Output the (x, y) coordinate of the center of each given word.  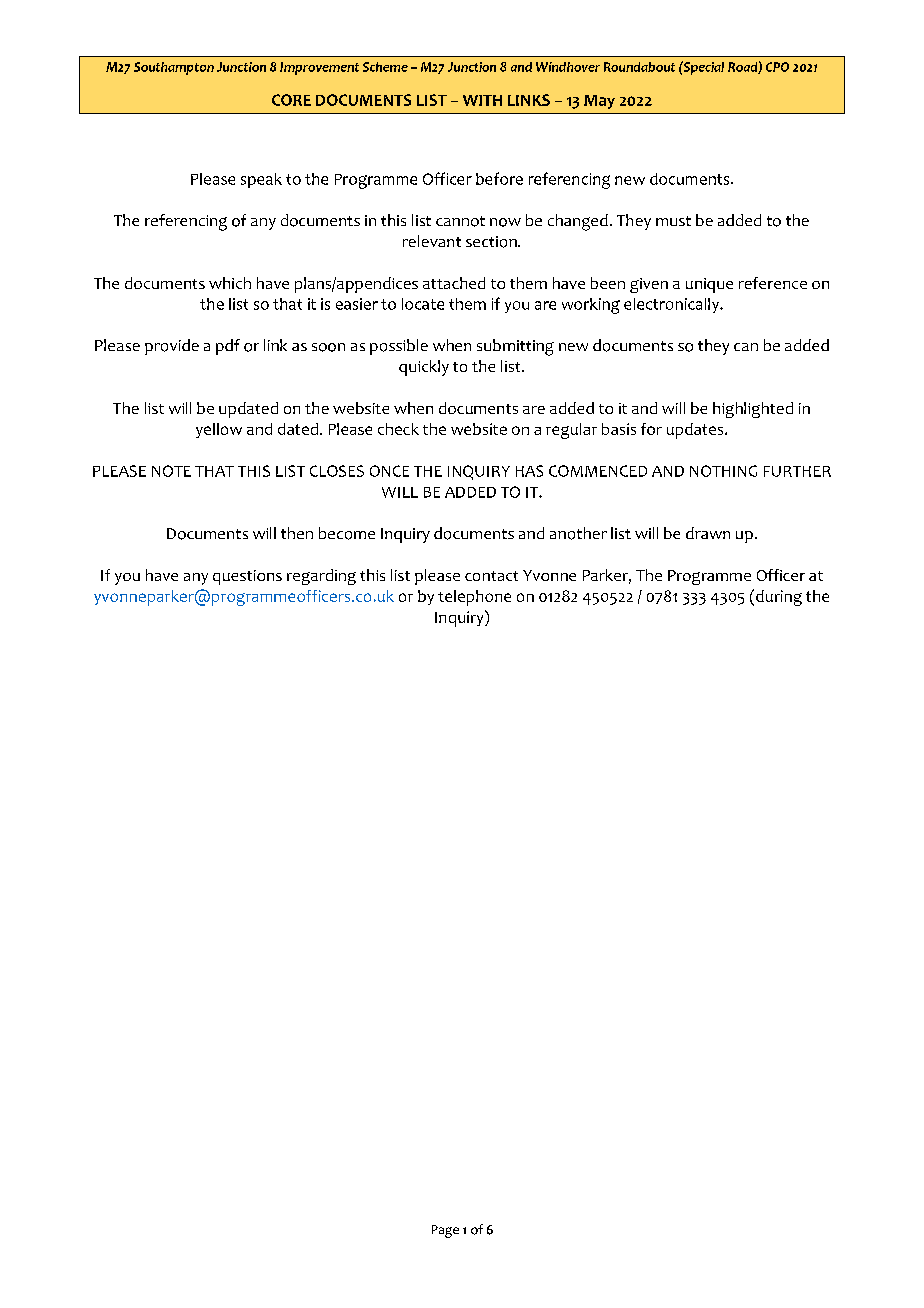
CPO (777, 67)
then (297, 533)
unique (709, 285)
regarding (321, 577)
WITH (482, 100)
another (578, 533)
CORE (291, 100)
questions (247, 577)
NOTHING (723, 471)
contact (491, 576)
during (779, 598)
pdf (228, 347)
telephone (474, 598)
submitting (515, 347)
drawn (708, 533)
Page (445, 1231)
